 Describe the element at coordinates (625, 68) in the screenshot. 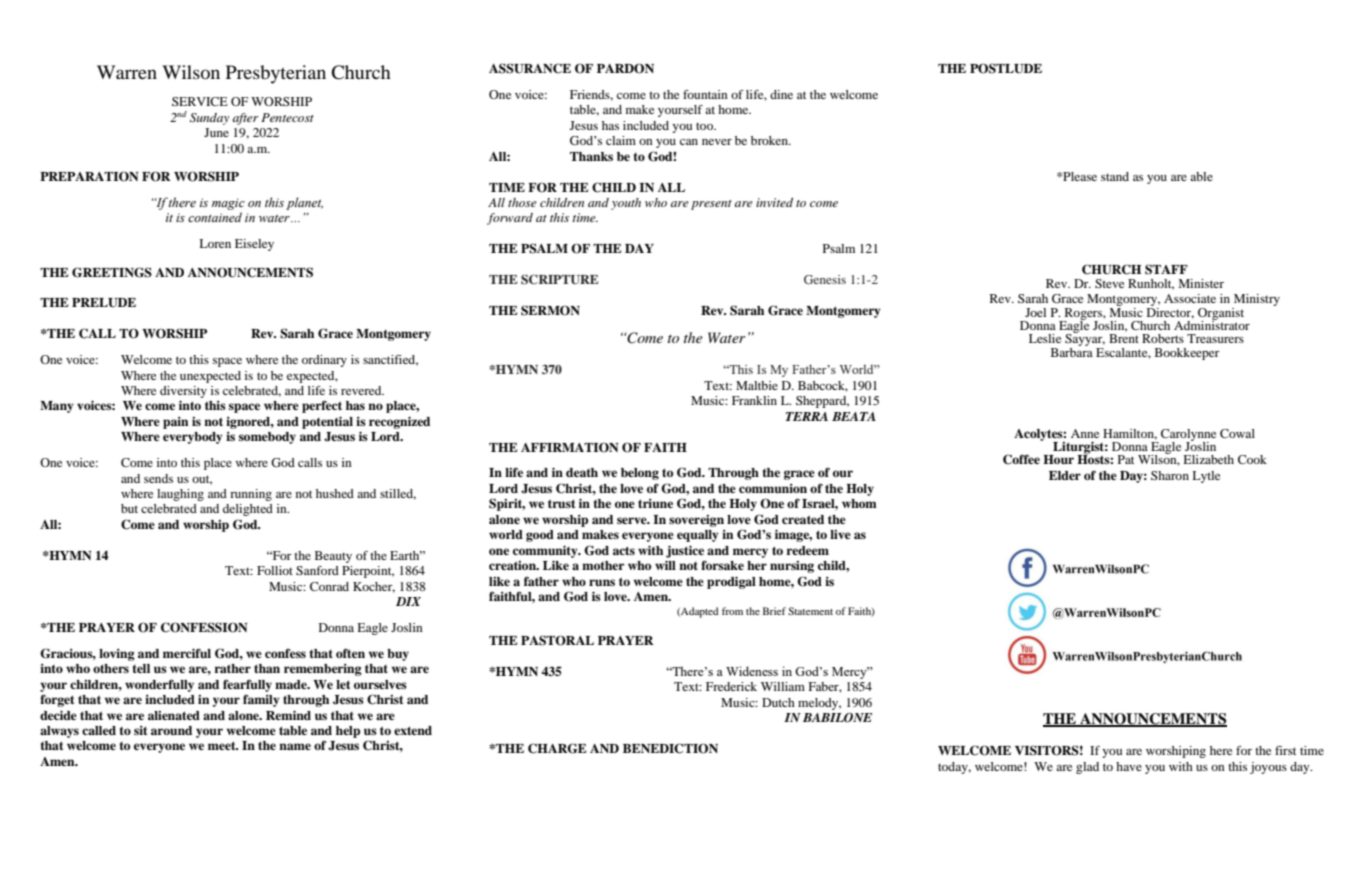

I see `PARDON` at that location.
